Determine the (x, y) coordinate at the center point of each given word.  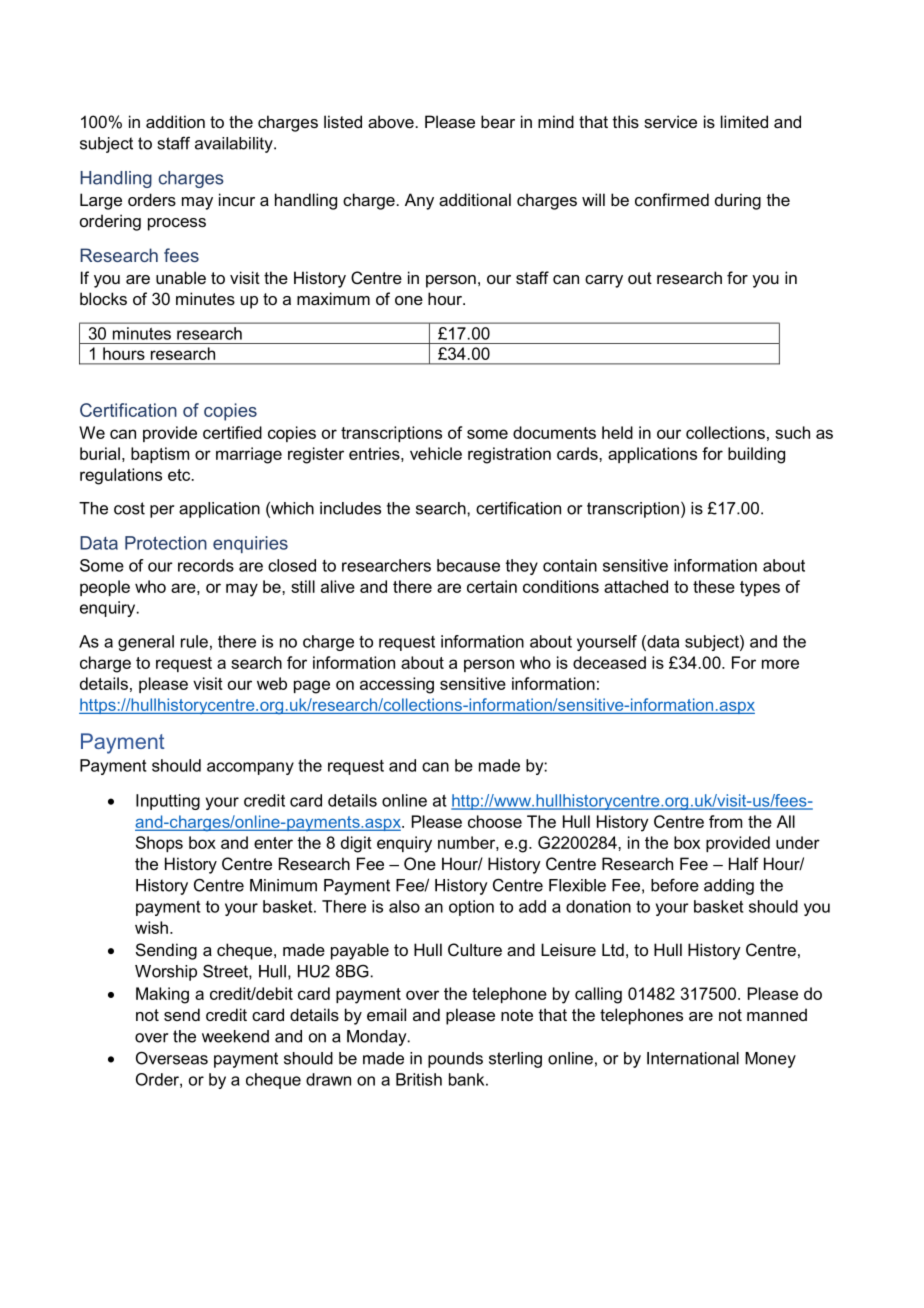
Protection (166, 543)
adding (729, 887)
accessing (397, 685)
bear (498, 121)
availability (235, 145)
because (468, 565)
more (780, 664)
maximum (333, 298)
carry (604, 281)
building (756, 455)
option (471, 908)
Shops (159, 844)
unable (181, 277)
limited (744, 121)
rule (194, 641)
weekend (235, 1036)
